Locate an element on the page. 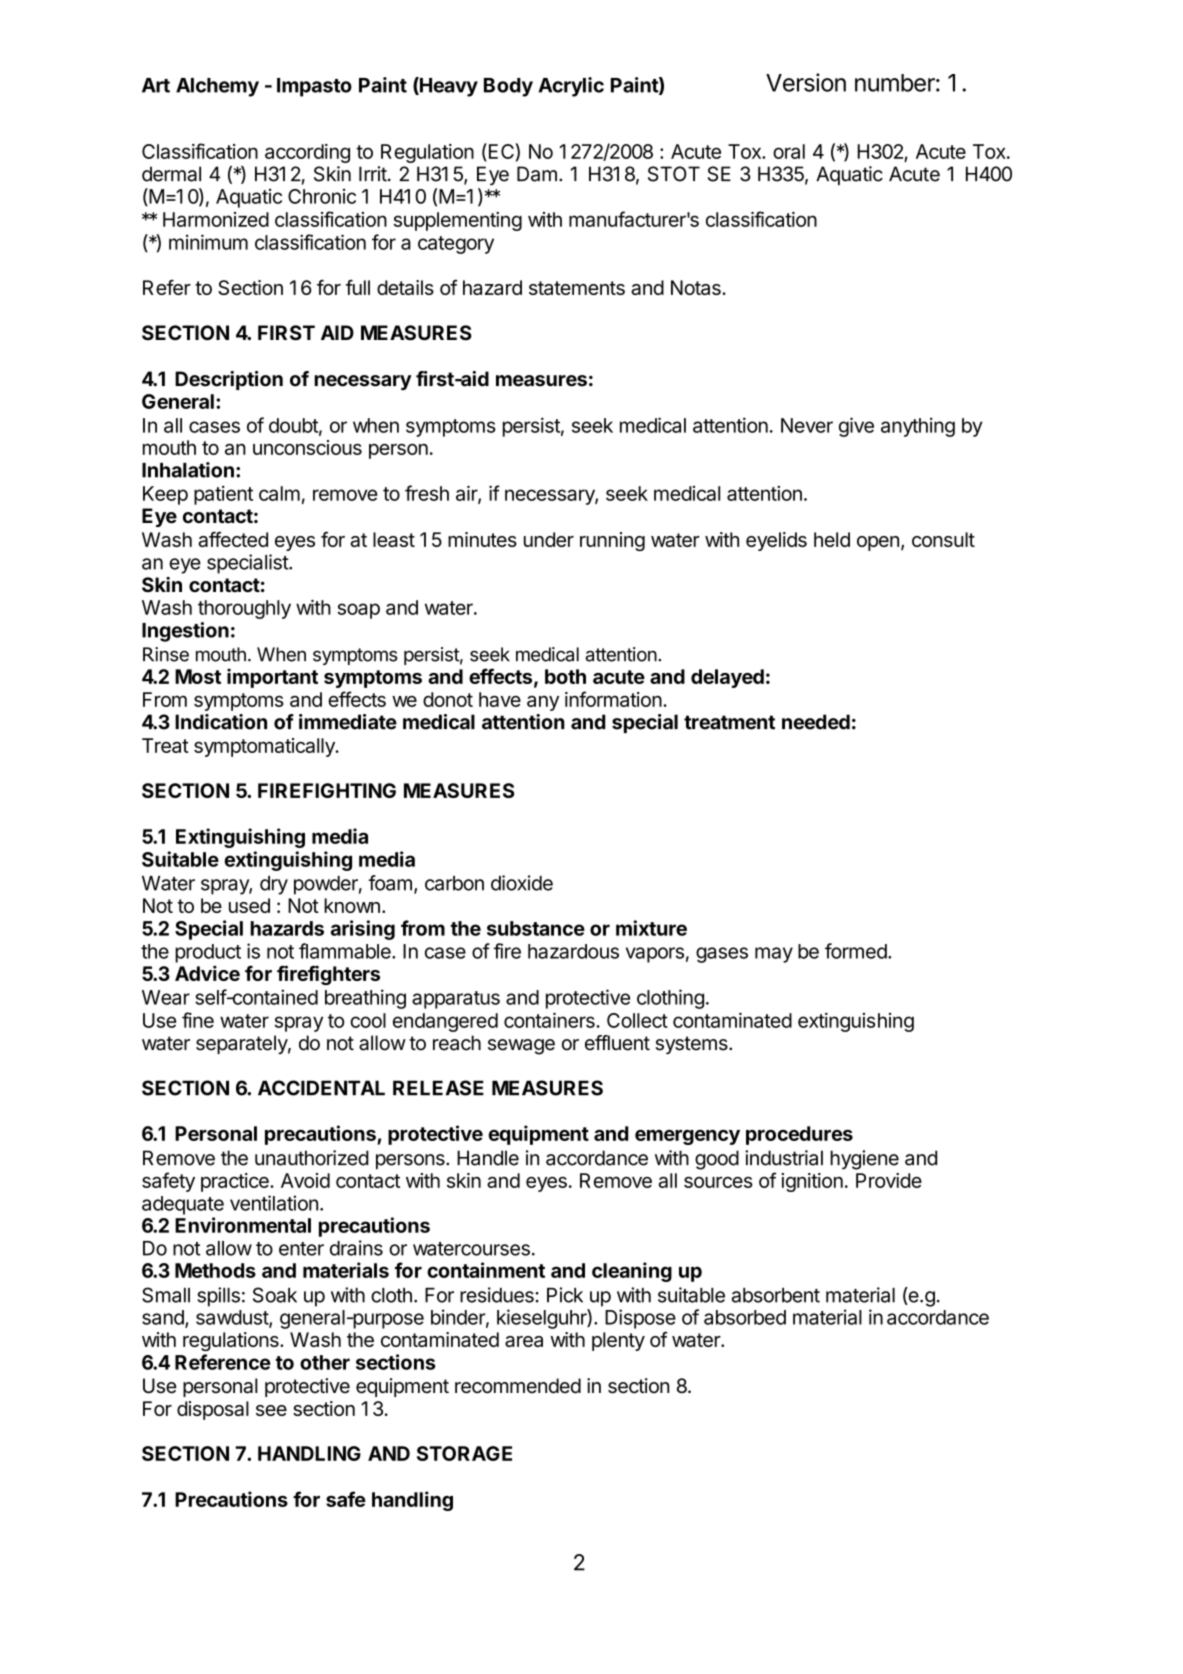  absorbed is located at coordinates (745, 1317).
